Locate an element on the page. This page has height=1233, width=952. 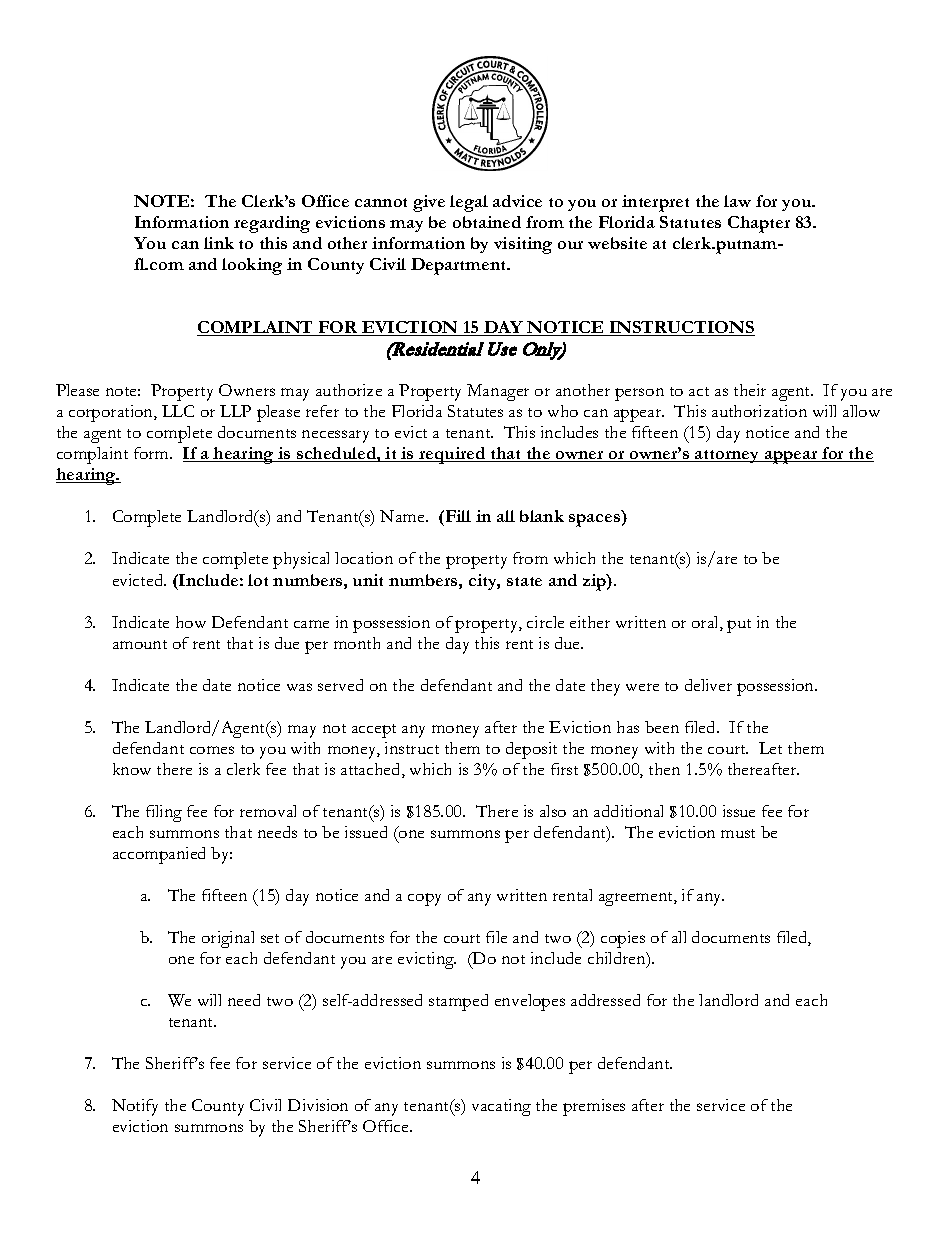
required is located at coordinates (452, 455).
